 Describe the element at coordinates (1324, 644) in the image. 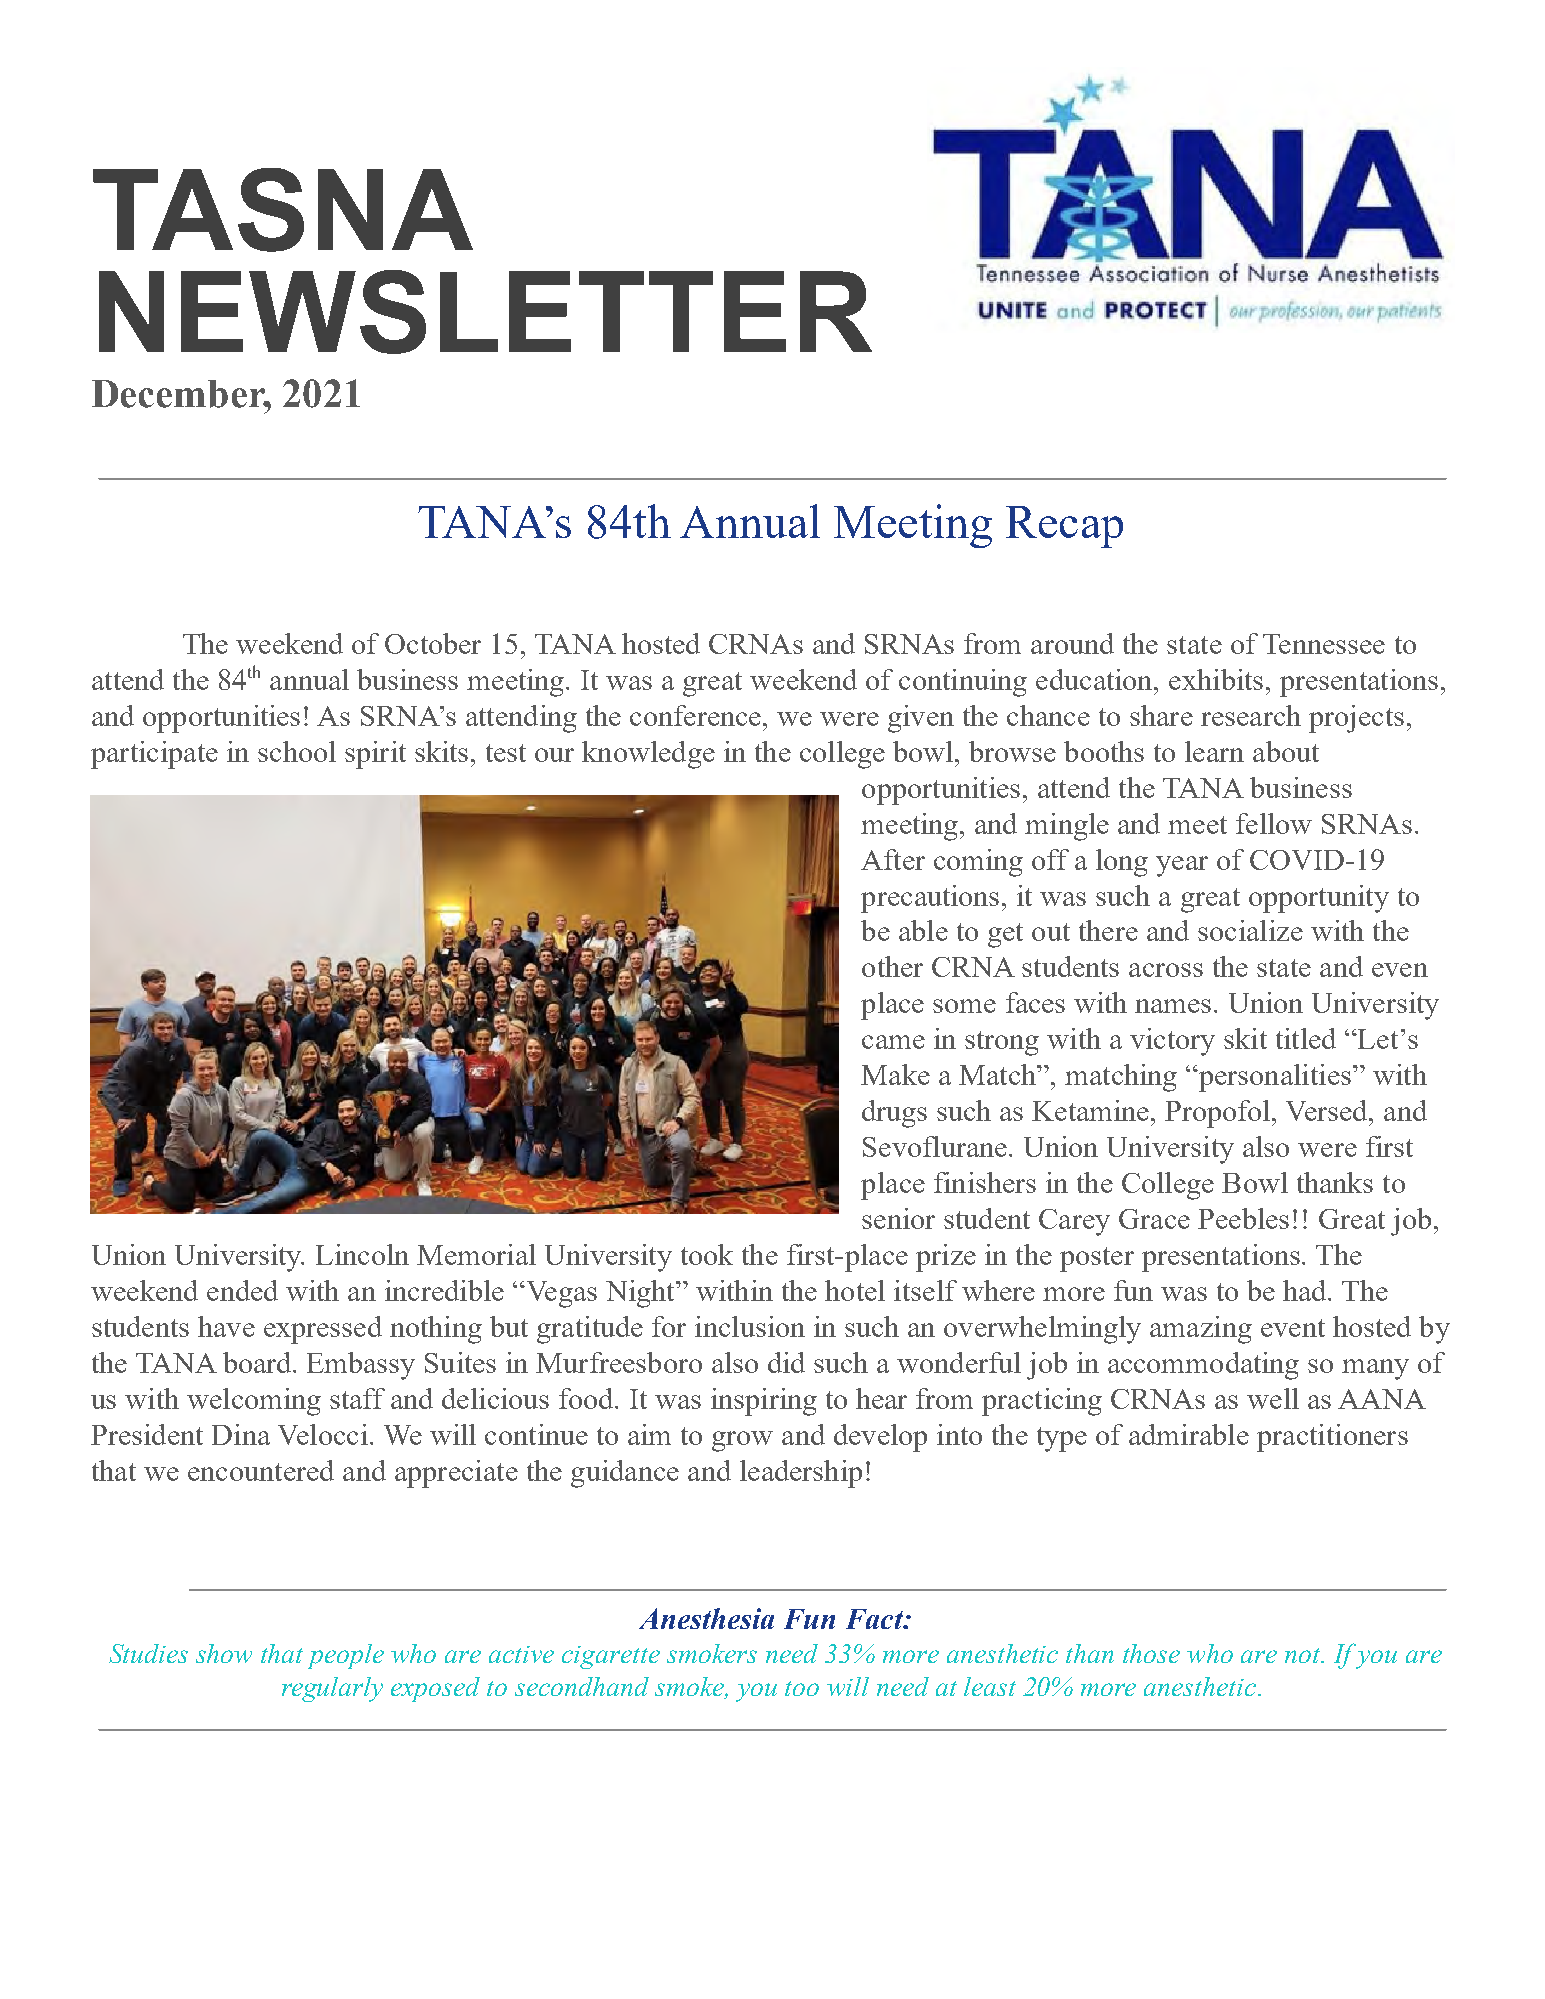

I see `Tennessee` at that location.
